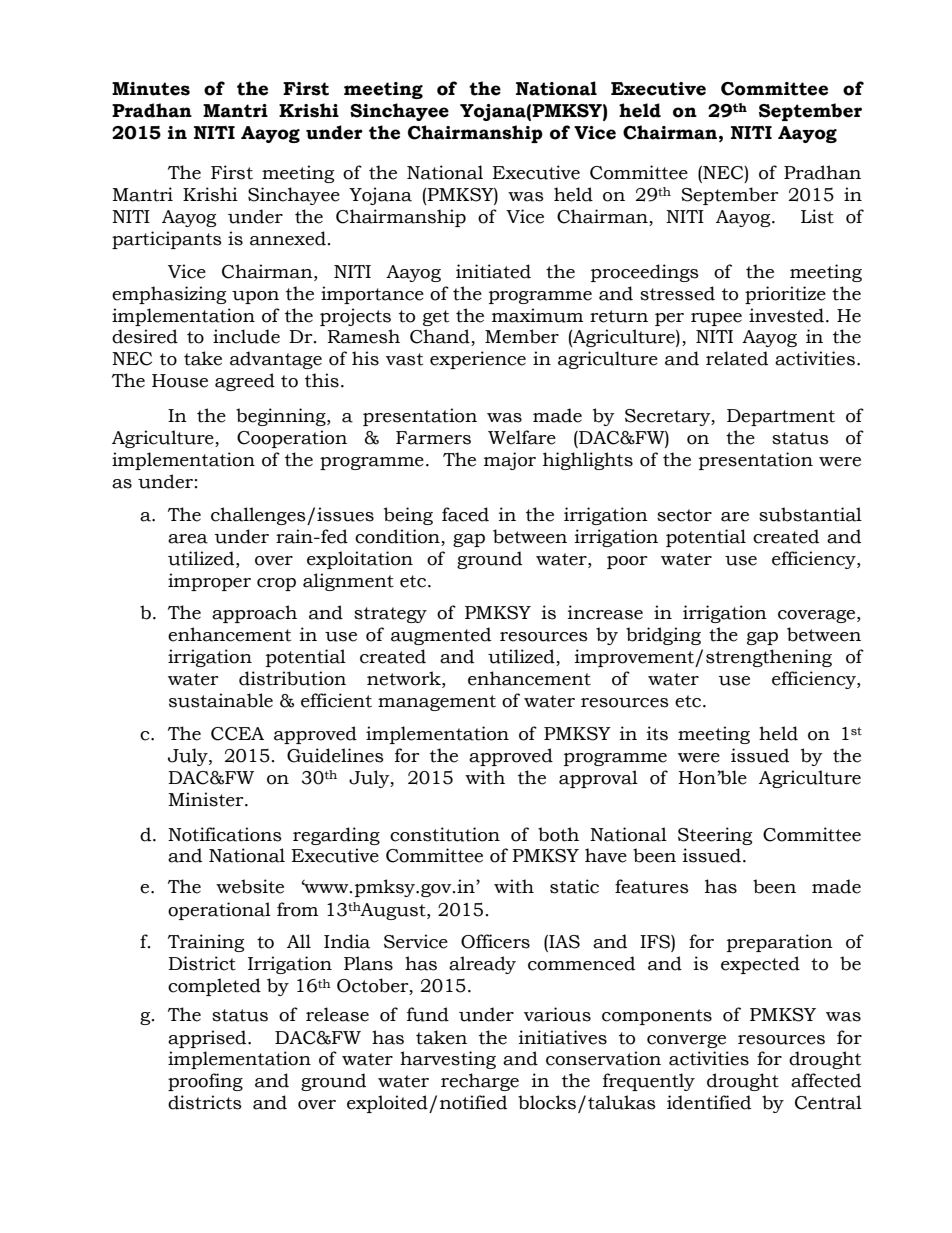  I want to click on identified, so click(709, 1102).
